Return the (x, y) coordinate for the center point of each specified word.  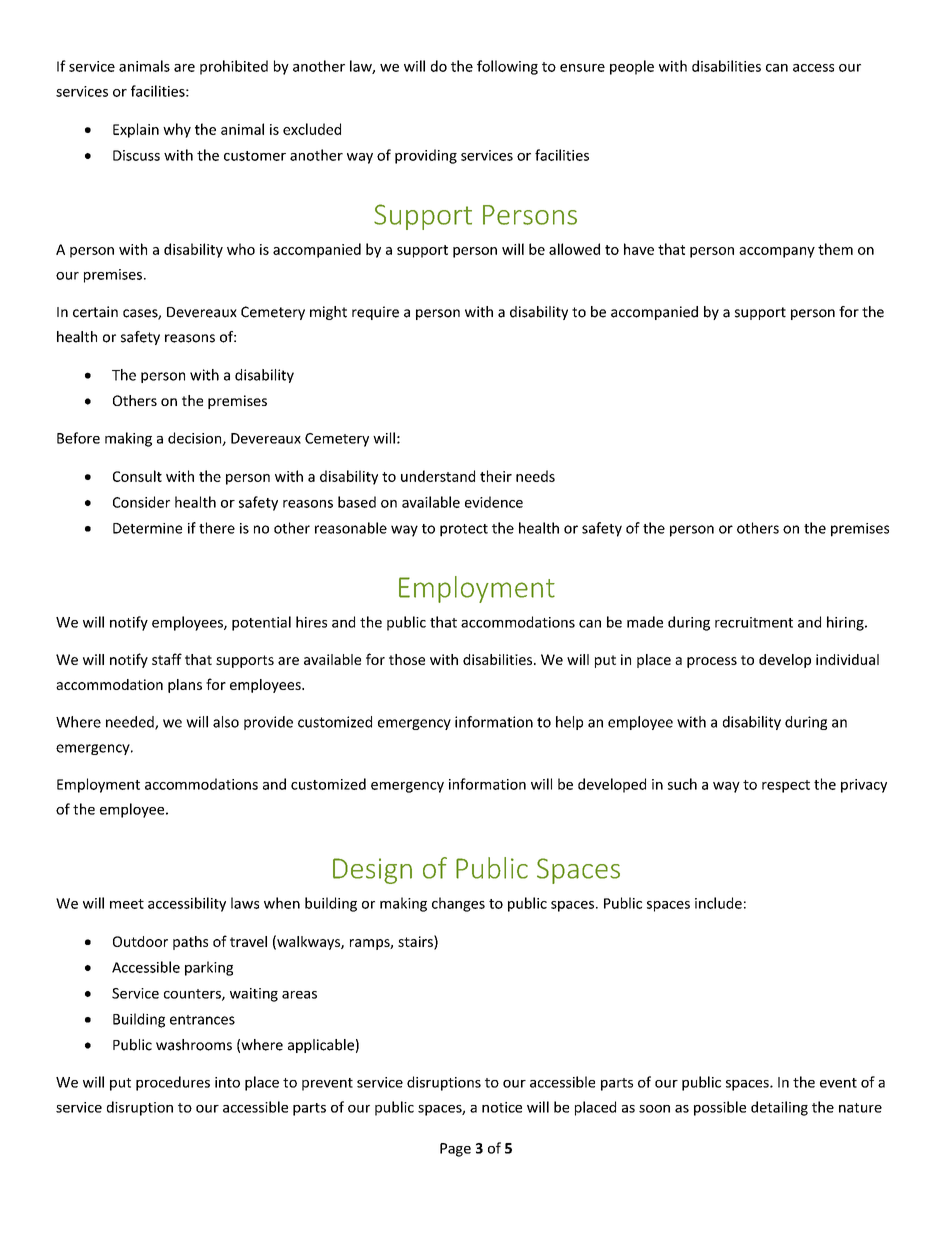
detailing (779, 1108)
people (632, 67)
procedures (173, 1083)
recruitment (754, 622)
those (407, 659)
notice (502, 1107)
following (507, 67)
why (177, 130)
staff (167, 659)
